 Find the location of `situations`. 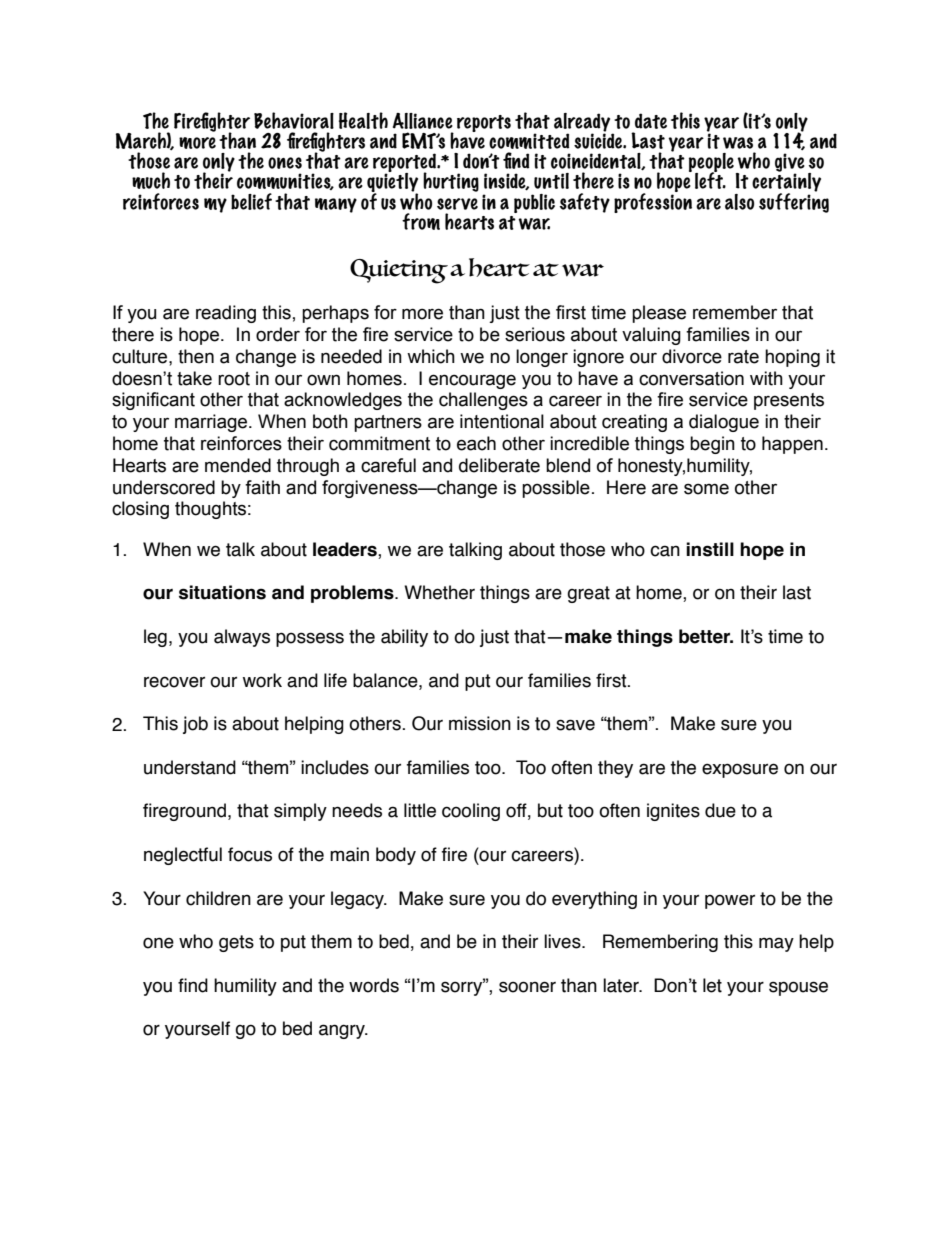

situations is located at coordinates (222, 592).
